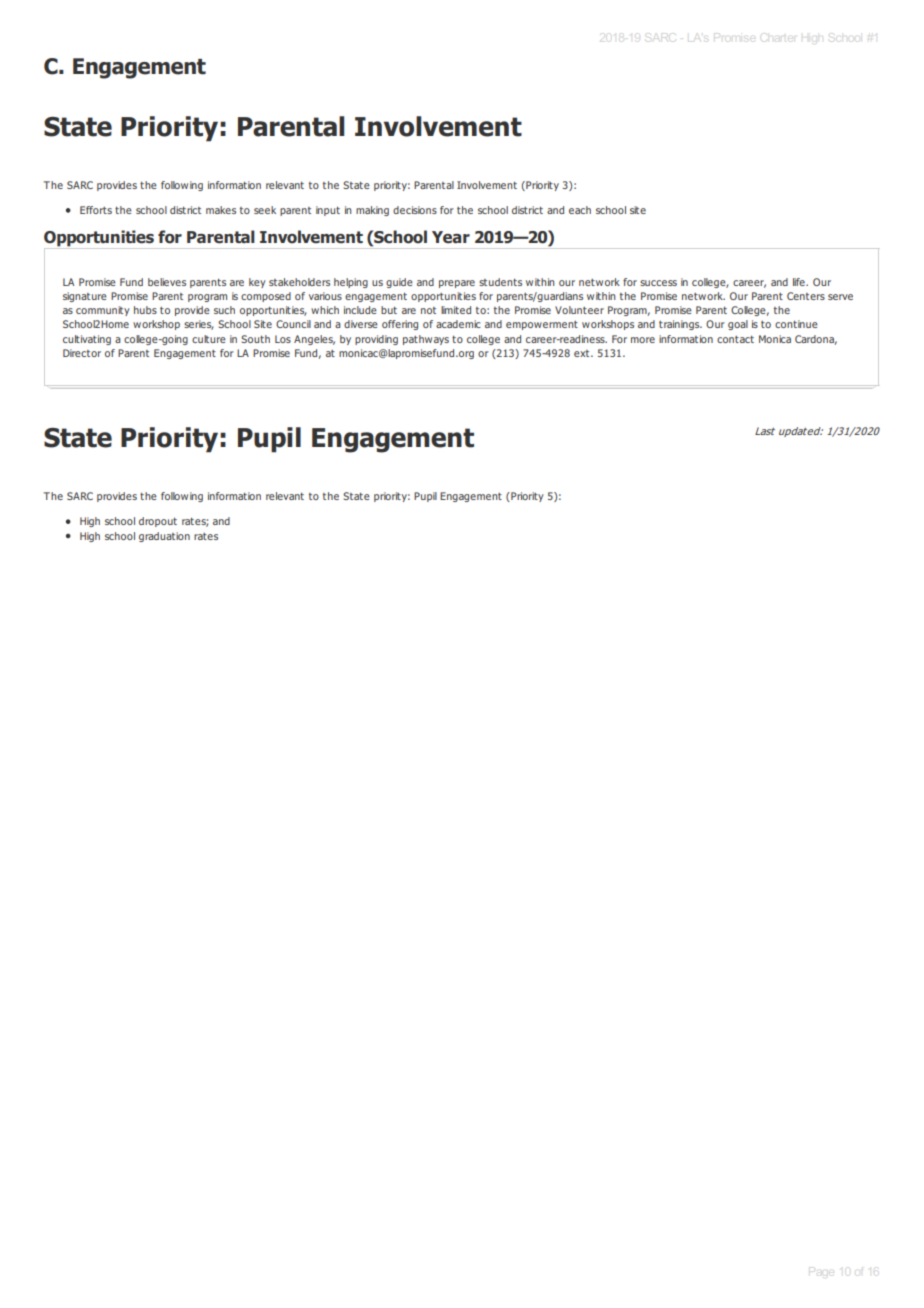  Describe the element at coordinates (164, 537) in the page. I see `graduation` at that location.
